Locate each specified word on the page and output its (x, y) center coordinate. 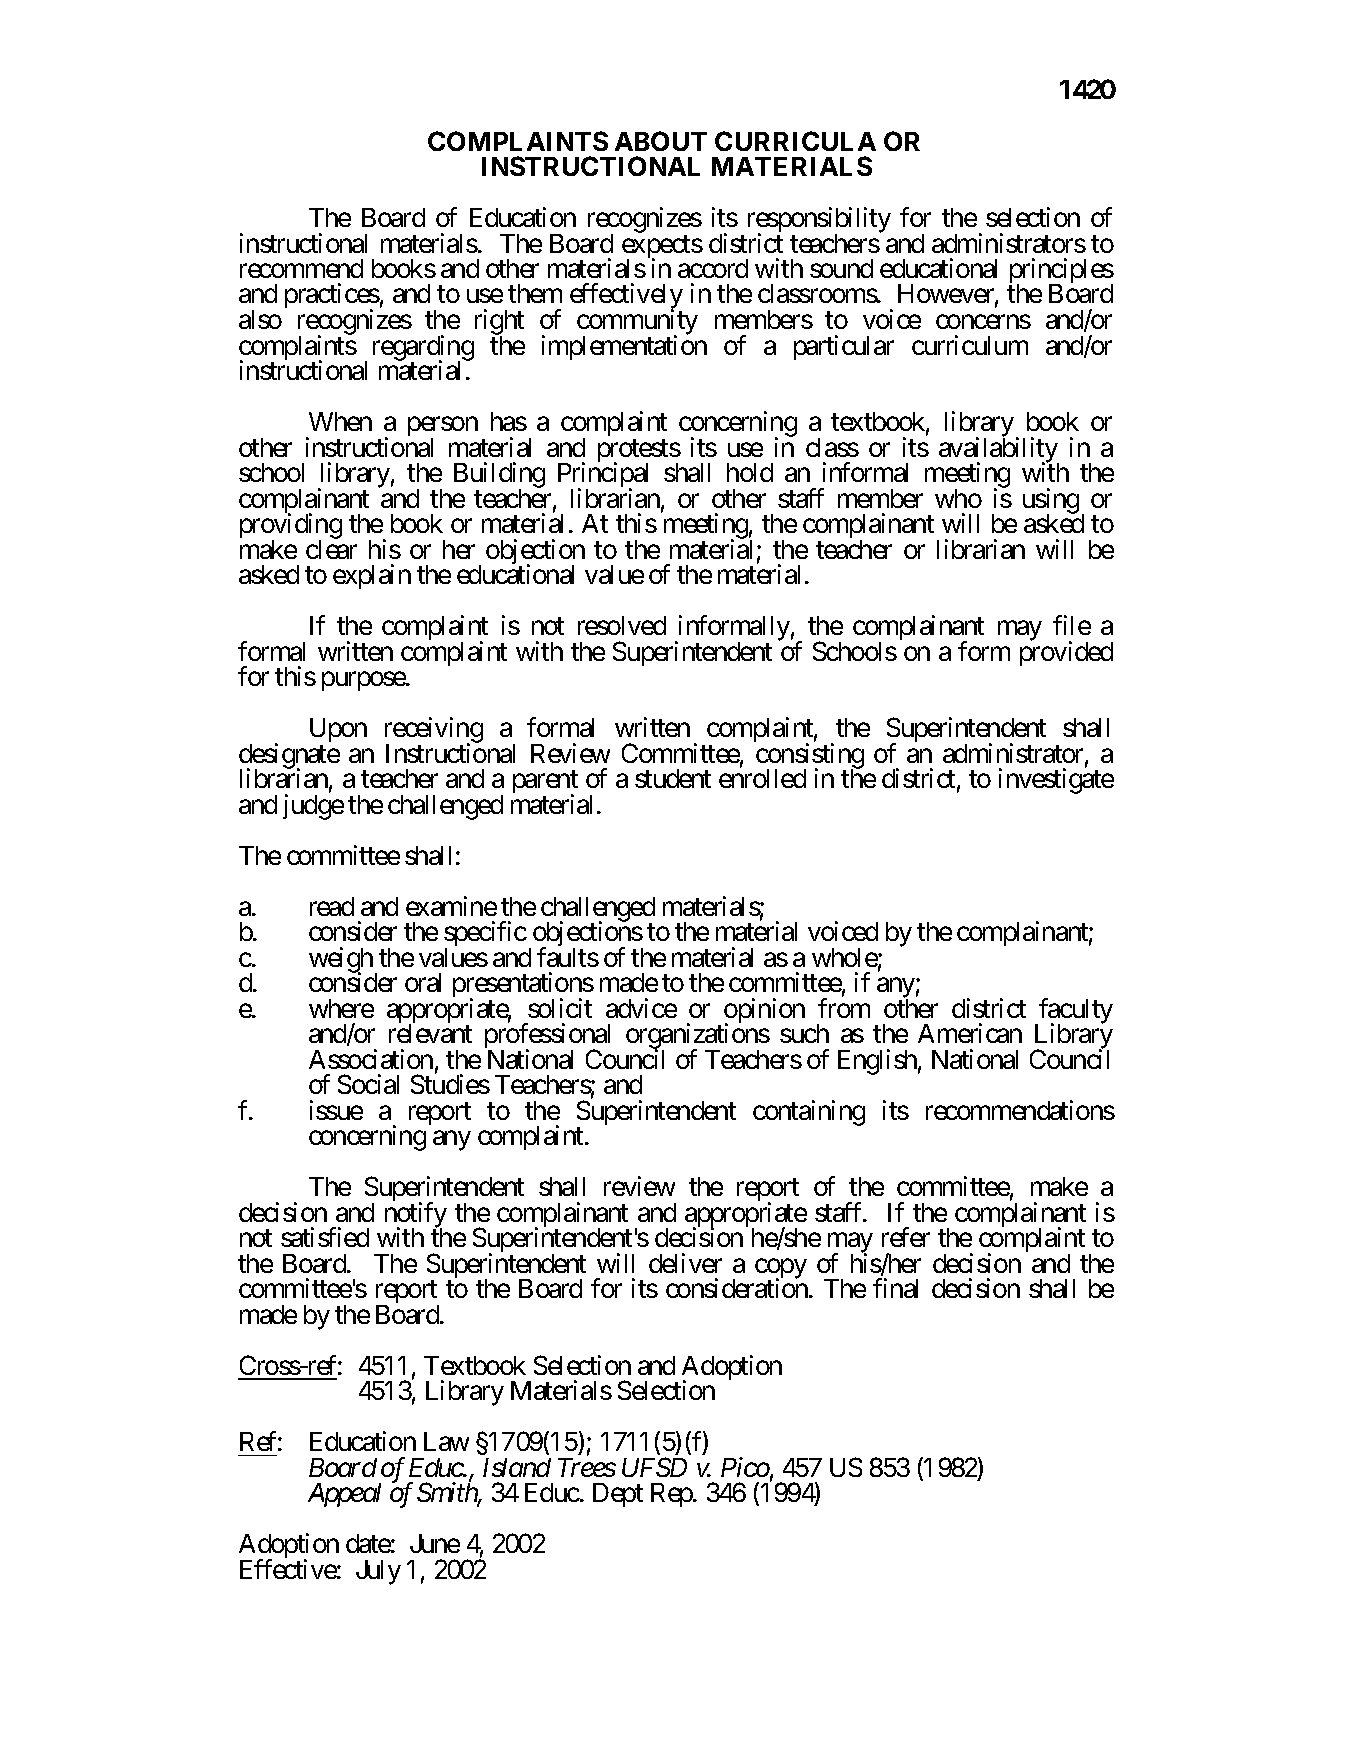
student (673, 778)
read (332, 906)
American (970, 1033)
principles (1061, 272)
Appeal (344, 1495)
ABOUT (661, 141)
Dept (618, 1495)
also (260, 319)
